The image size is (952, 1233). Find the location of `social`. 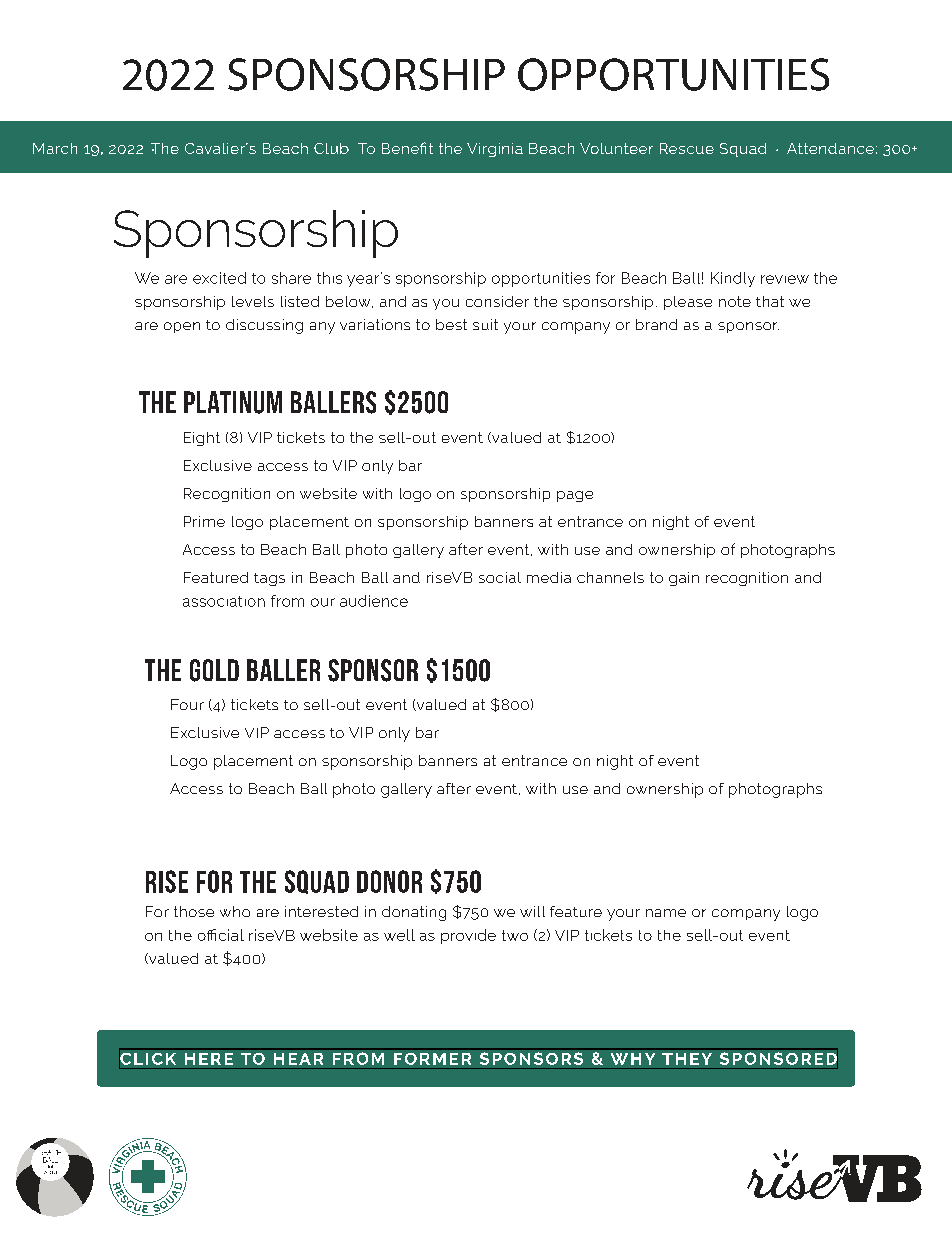

social is located at coordinates (500, 577).
